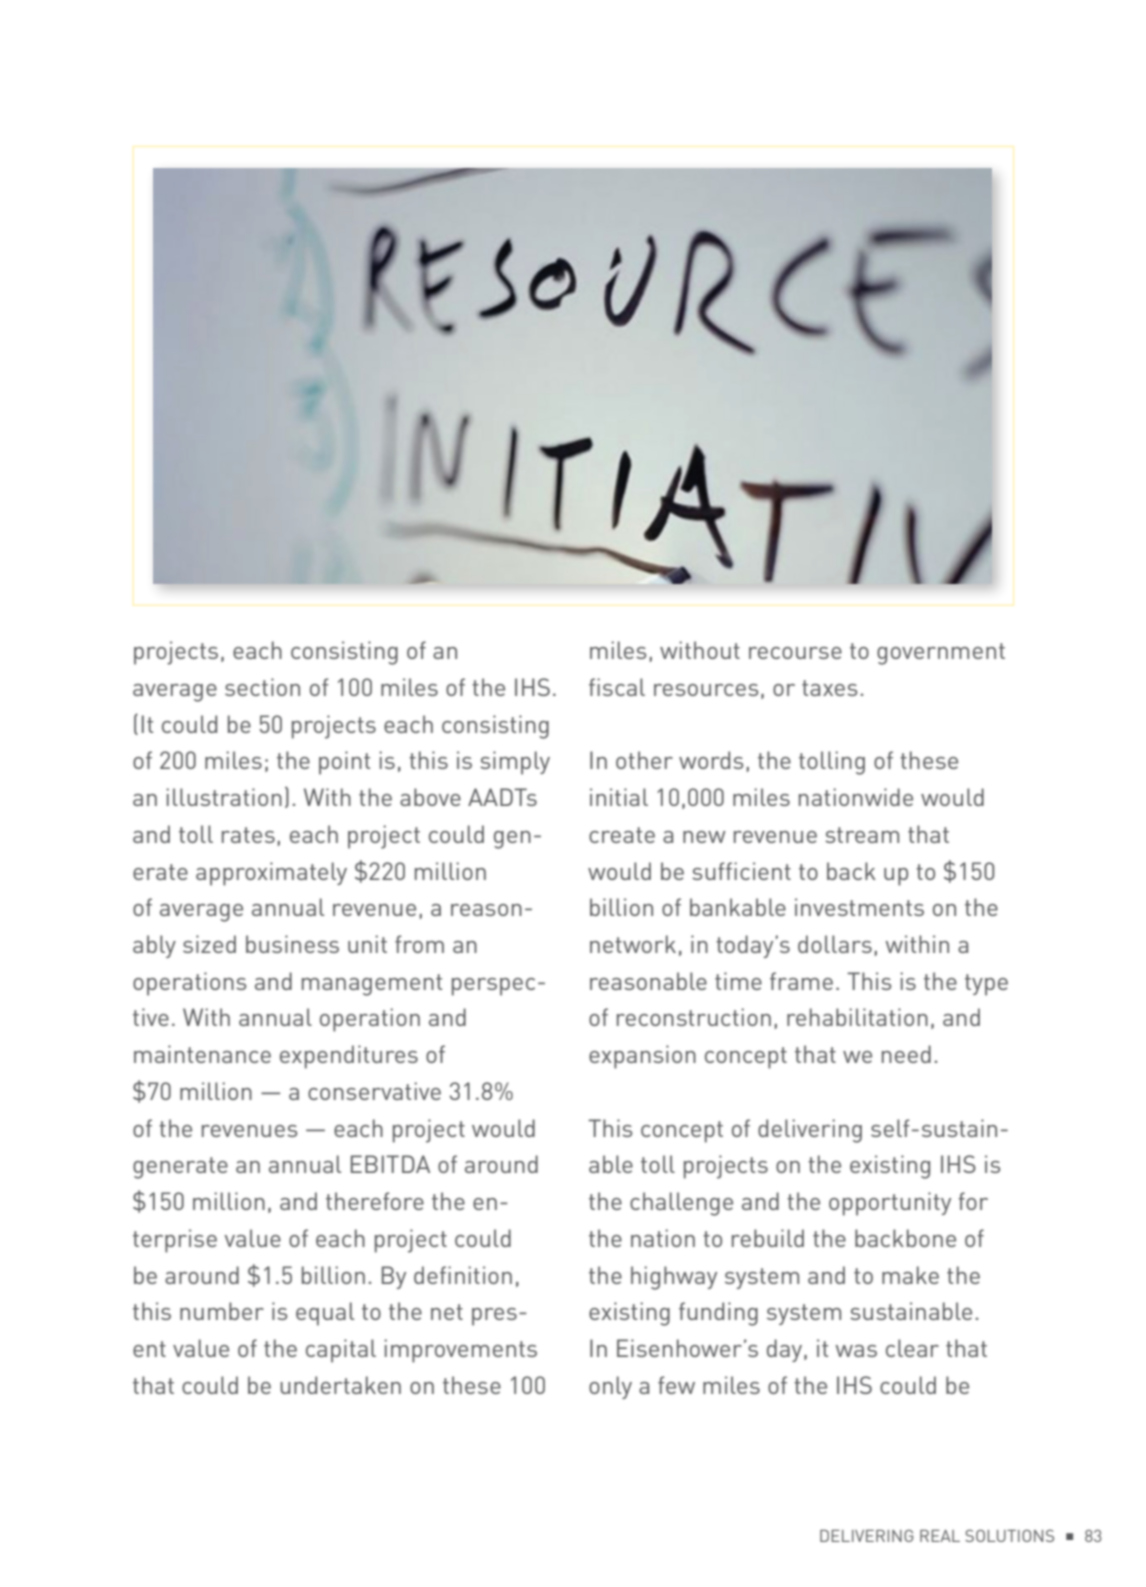 The height and width of the page is (1587, 1146). What do you see at coordinates (292, 944) in the page?
I see `business` at bounding box center [292, 944].
